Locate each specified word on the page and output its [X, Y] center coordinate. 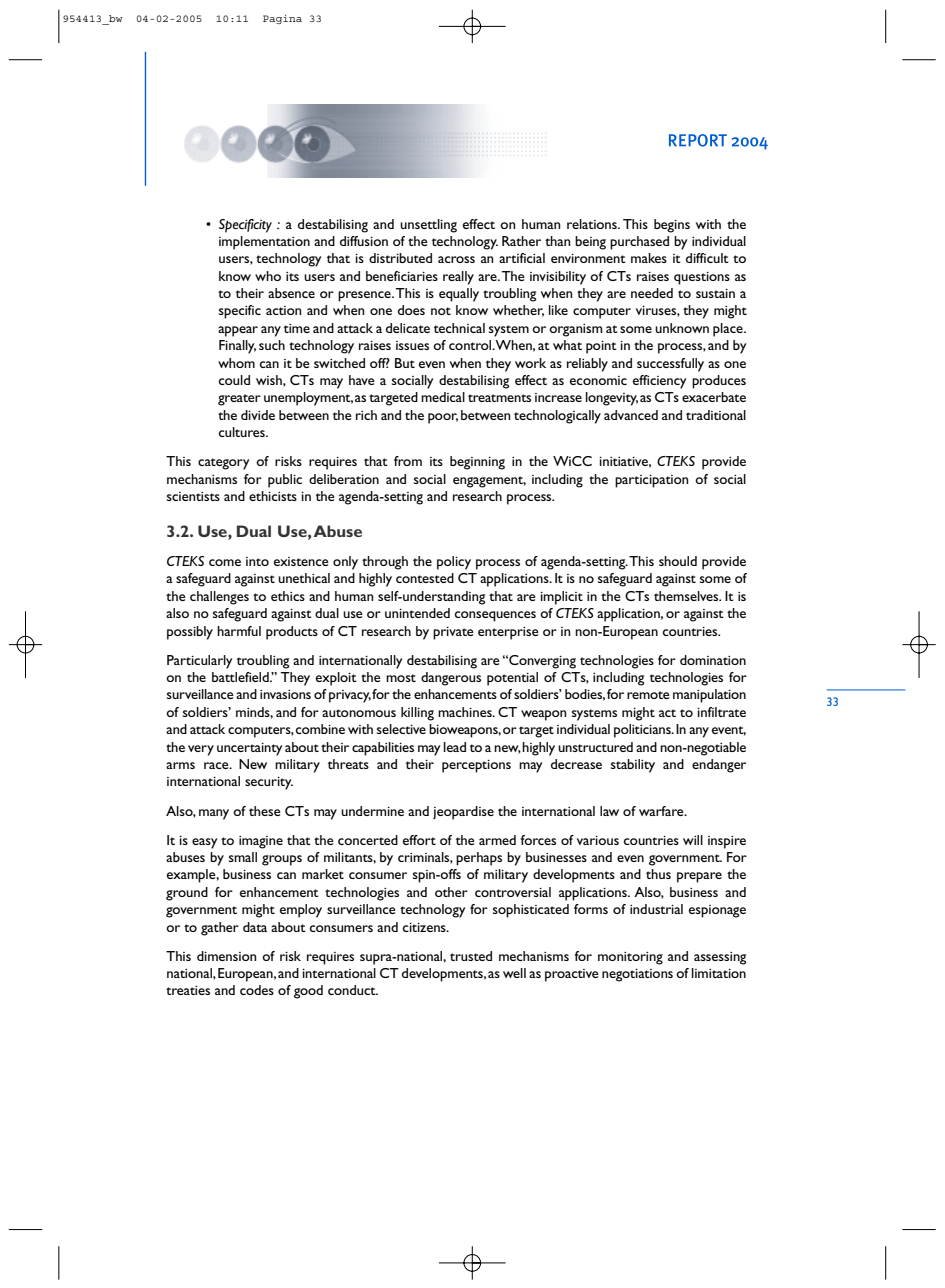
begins [672, 226]
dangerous [451, 679]
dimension [227, 956]
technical [459, 328]
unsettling [428, 226]
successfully [670, 365]
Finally [237, 347]
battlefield [241, 677]
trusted [471, 956]
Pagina [282, 19]
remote [648, 695]
